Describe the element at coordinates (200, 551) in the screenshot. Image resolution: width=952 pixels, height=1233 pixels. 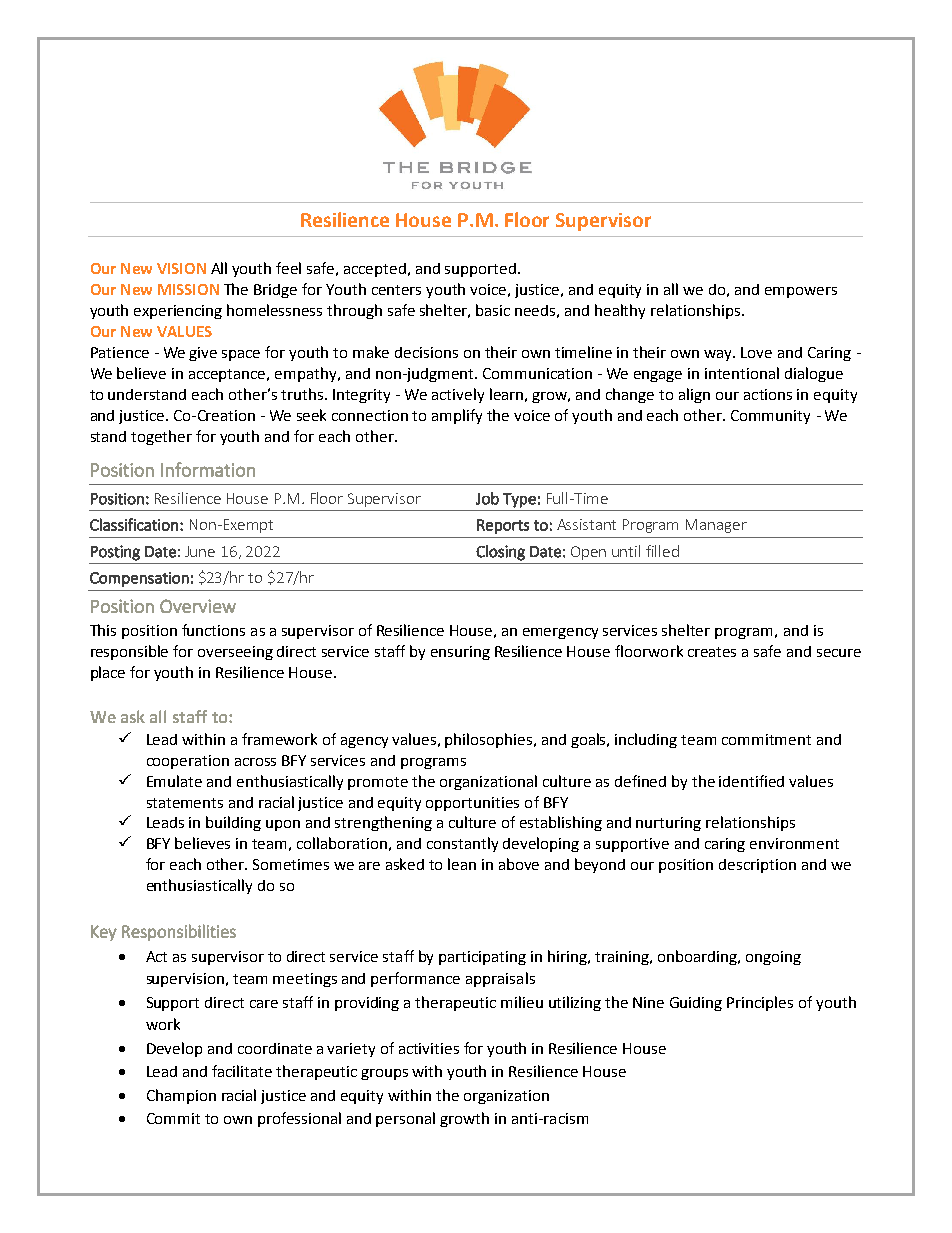
I see `June` at that location.
